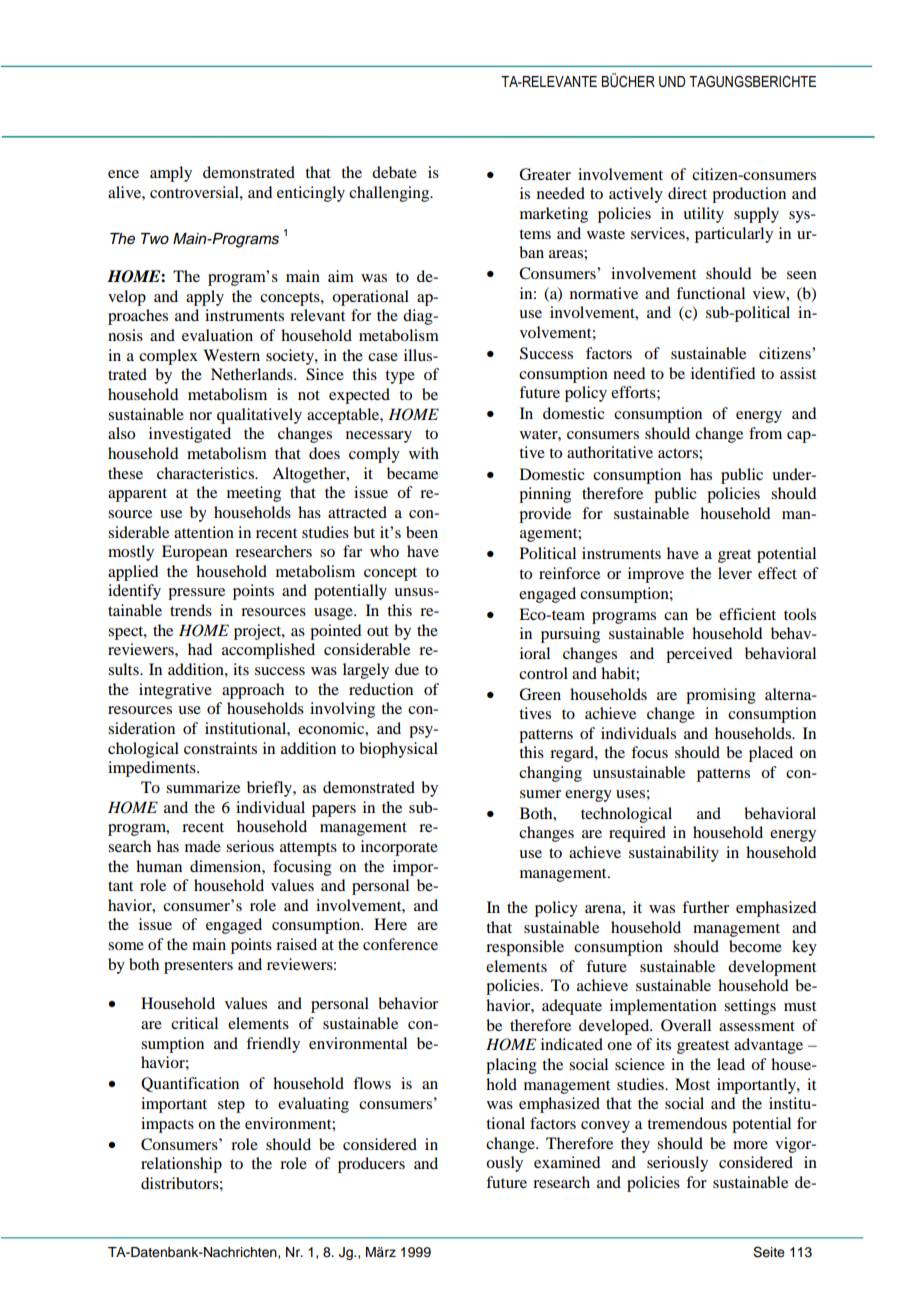 Image resolution: width=924 pixels, height=1308 pixels. What do you see at coordinates (390, 194) in the screenshot?
I see `challenging` at bounding box center [390, 194].
